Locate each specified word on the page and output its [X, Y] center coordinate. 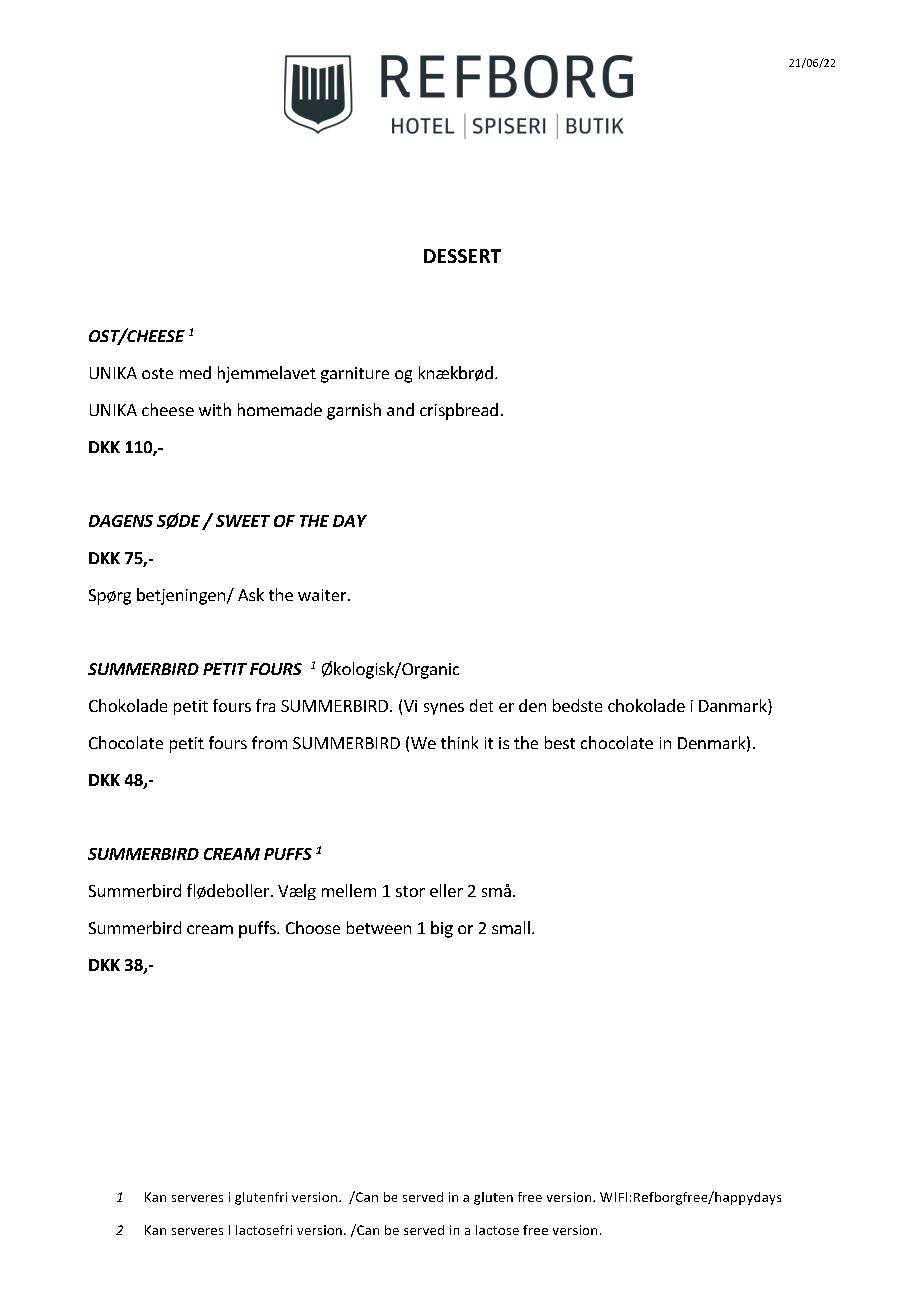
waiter [323, 595]
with [215, 409]
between [379, 927]
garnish [354, 411]
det [481, 705]
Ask [251, 594]
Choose [313, 927]
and [400, 409]
